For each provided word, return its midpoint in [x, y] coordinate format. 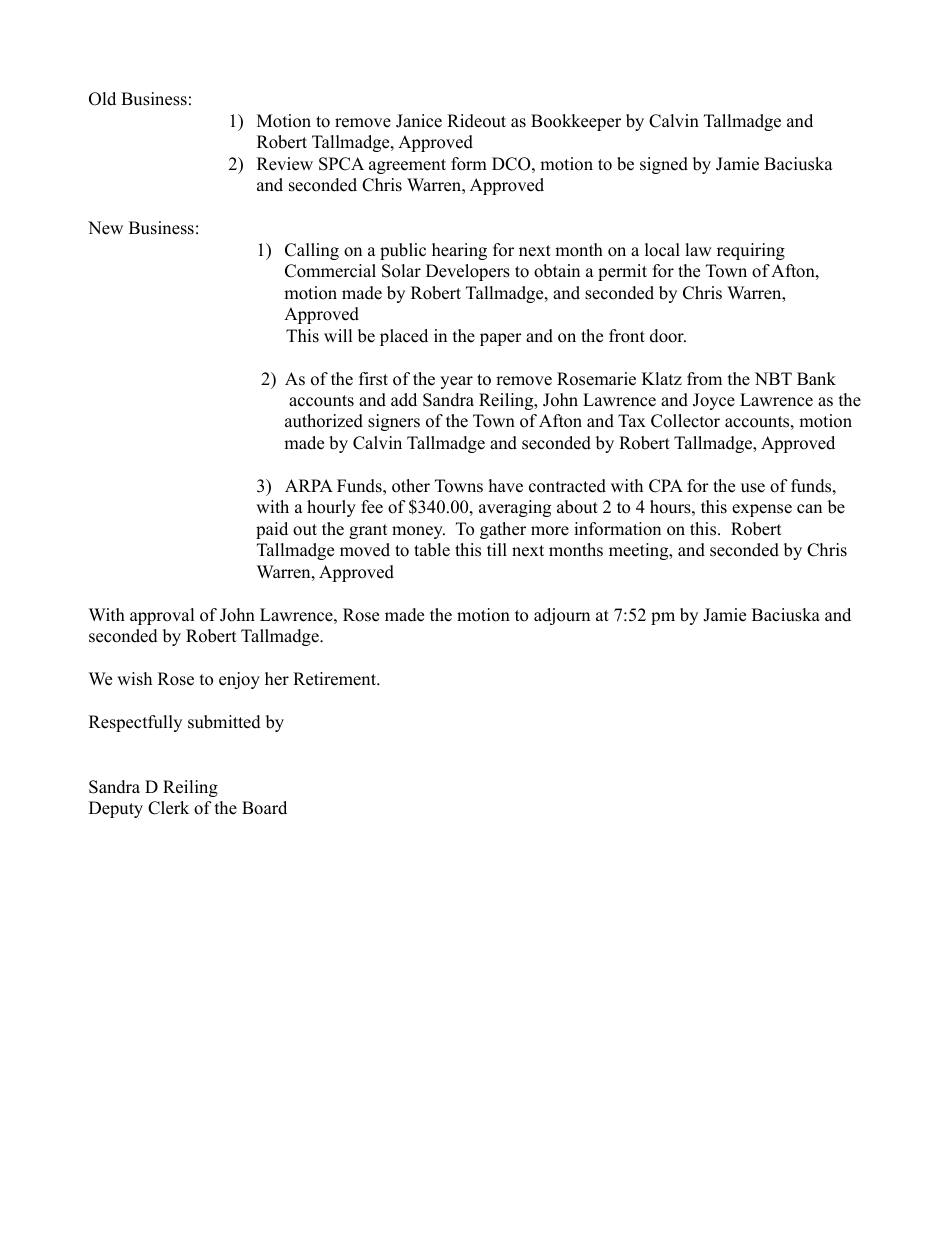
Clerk [168, 808]
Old [102, 99]
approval [162, 616]
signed [664, 165]
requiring [751, 251]
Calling [312, 251]
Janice [419, 121]
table [432, 550]
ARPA [309, 485]
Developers [468, 272]
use [753, 488]
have [506, 486]
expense [762, 510]
